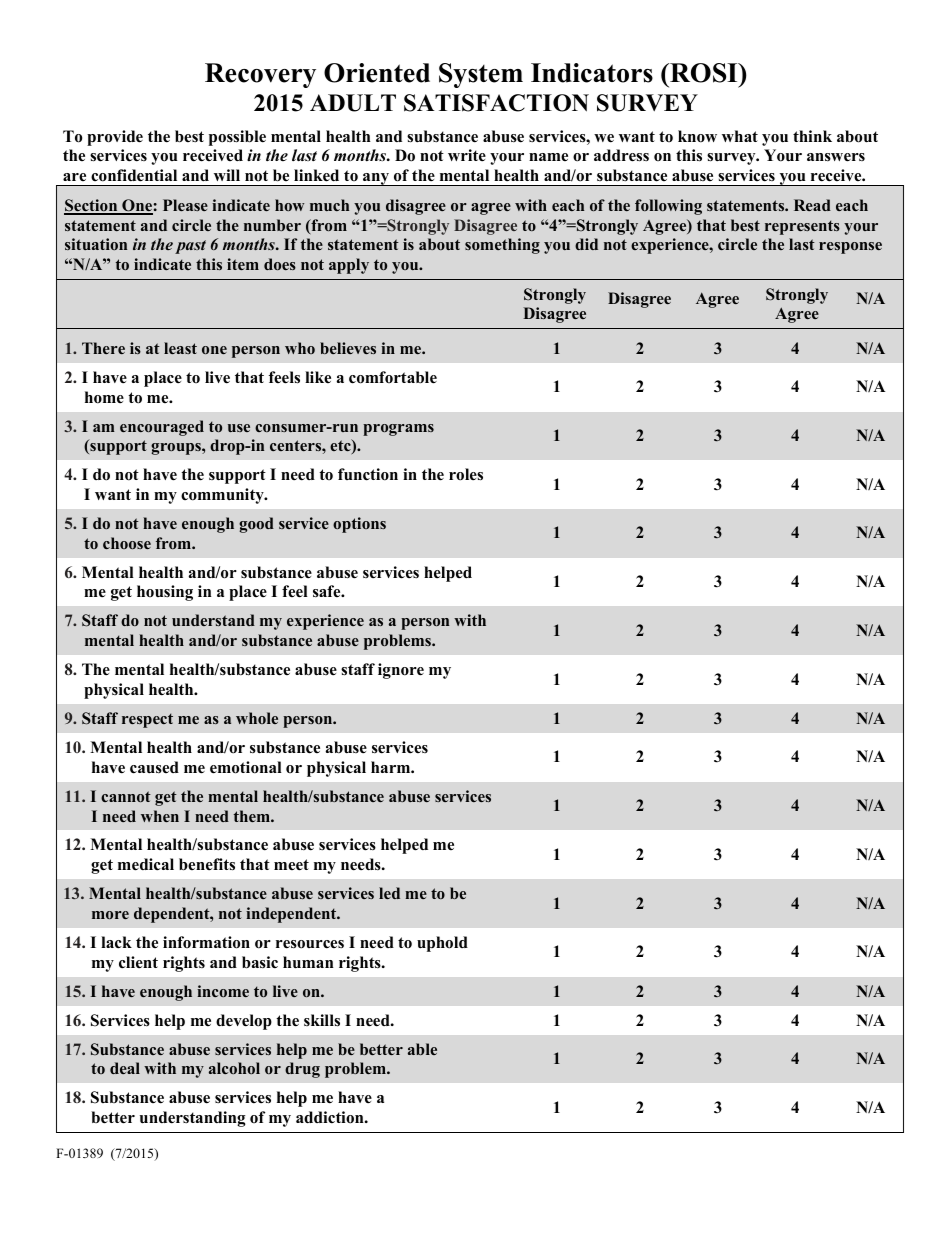  Describe the element at coordinates (322, 1020) in the document. I see `skills` at that location.
